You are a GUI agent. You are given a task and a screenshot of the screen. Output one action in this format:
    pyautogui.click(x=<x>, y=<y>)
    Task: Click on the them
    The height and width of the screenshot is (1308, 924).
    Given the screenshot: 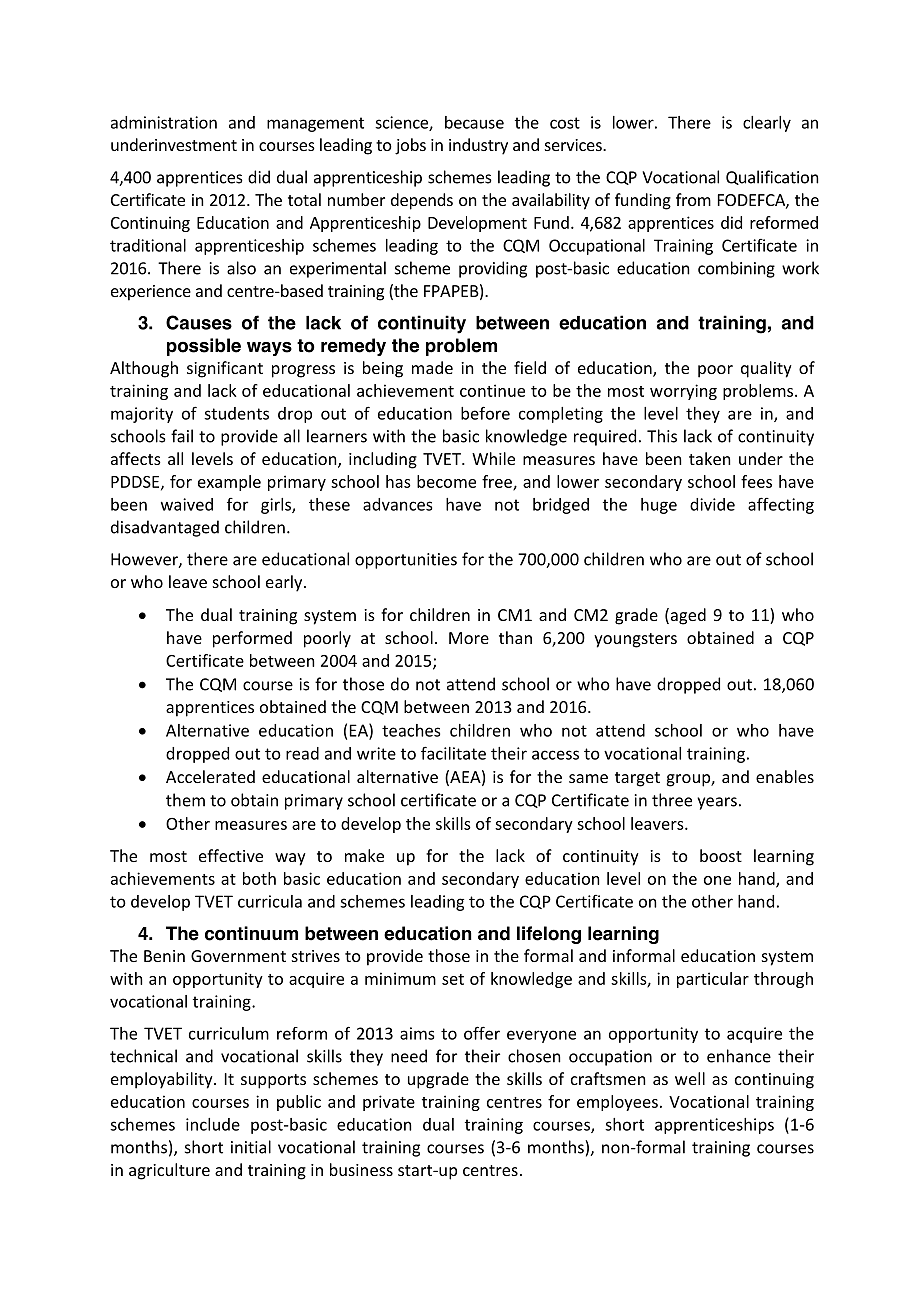 What is the action you would take?
    pyautogui.click(x=185, y=800)
